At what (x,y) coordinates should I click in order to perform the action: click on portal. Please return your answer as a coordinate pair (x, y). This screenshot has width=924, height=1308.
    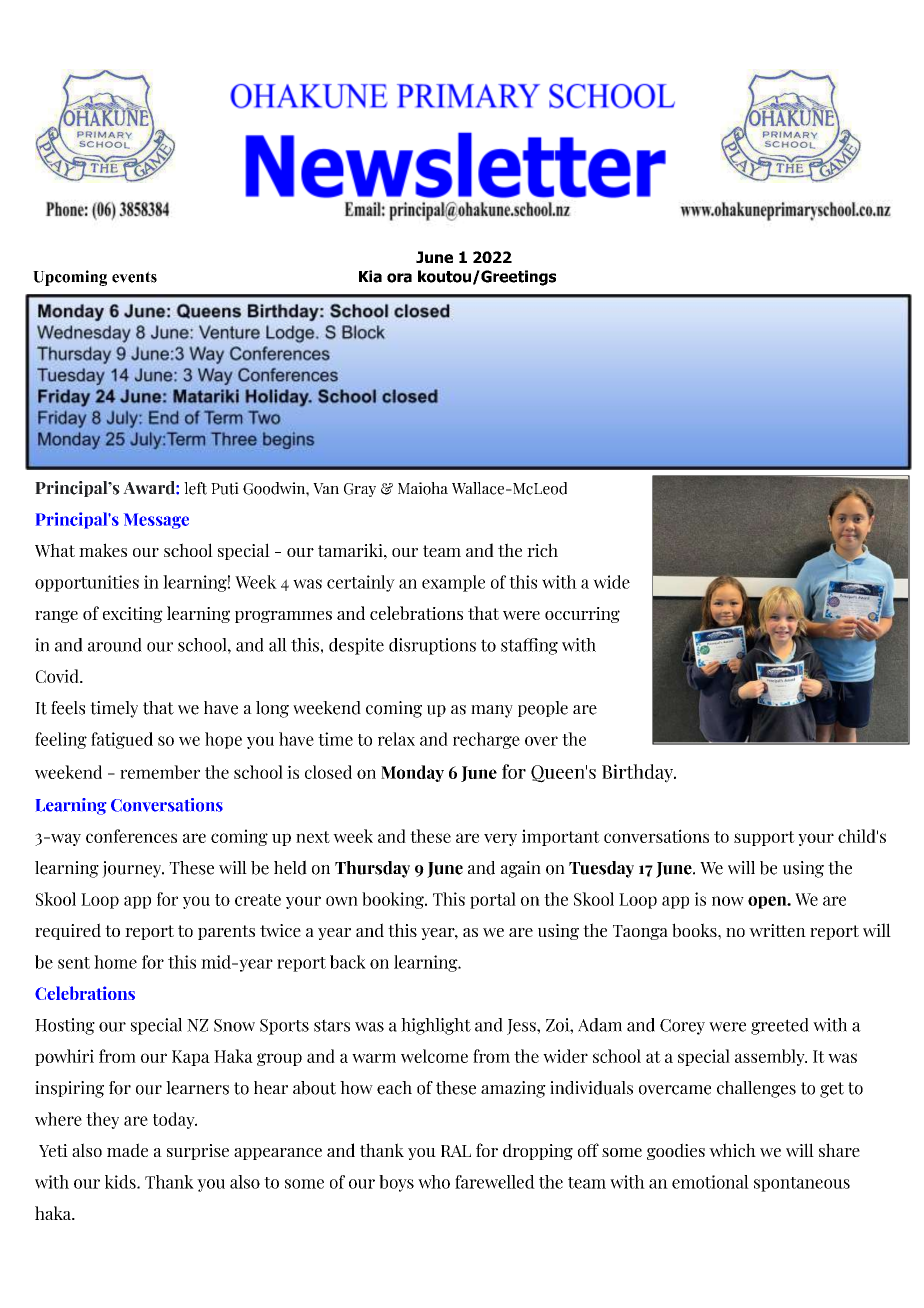
    Looking at the image, I should click on (493, 900).
